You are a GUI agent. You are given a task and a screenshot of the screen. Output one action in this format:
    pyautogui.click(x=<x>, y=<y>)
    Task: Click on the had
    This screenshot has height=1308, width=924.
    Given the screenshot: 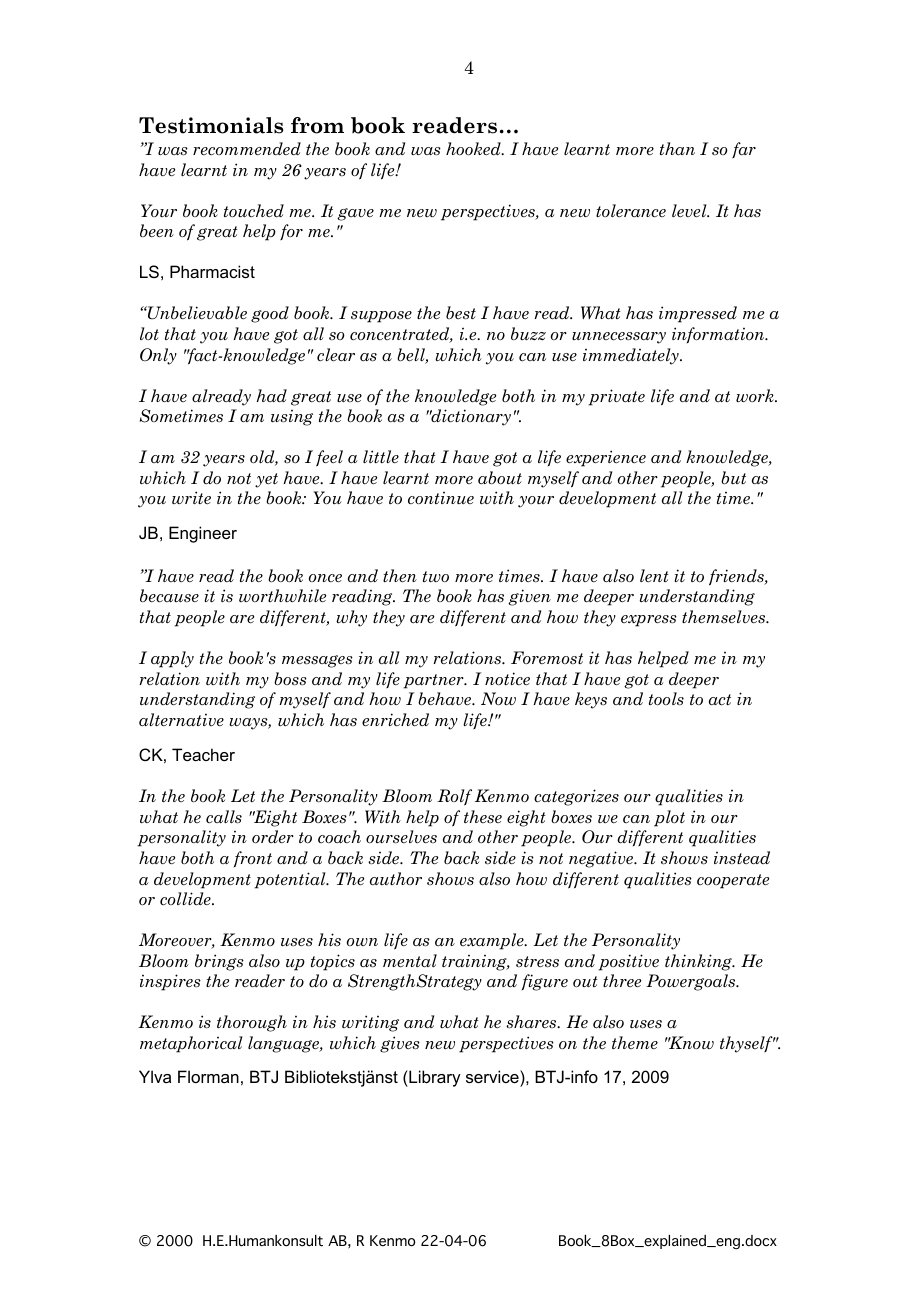 What is the action you would take?
    pyautogui.click(x=271, y=396)
